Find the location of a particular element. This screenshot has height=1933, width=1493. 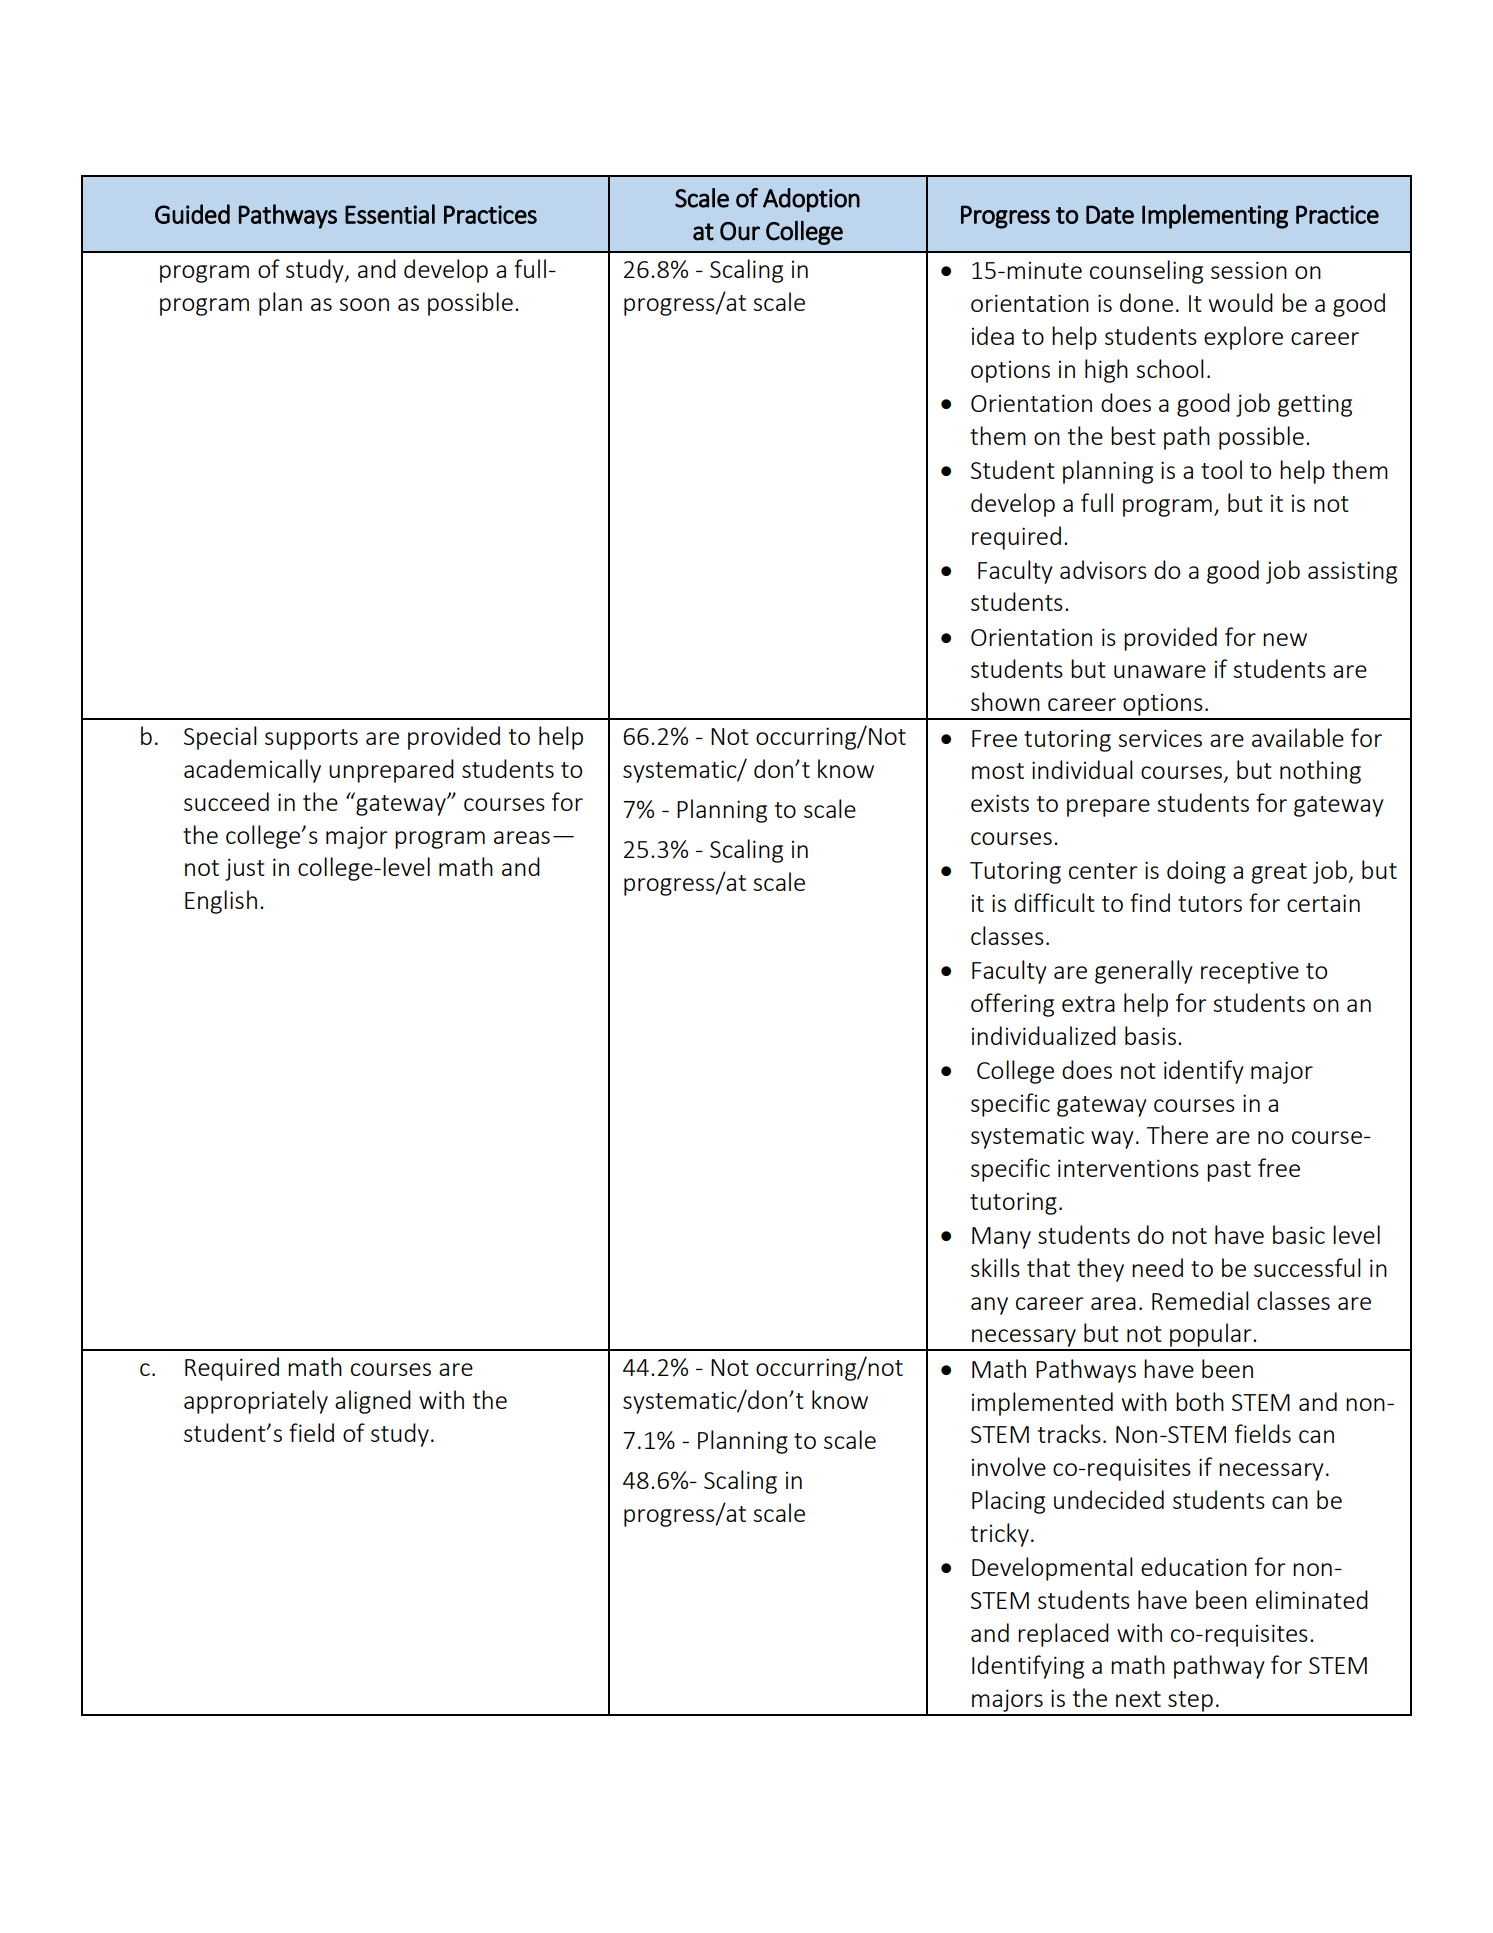

Implementing is located at coordinates (1215, 216).
